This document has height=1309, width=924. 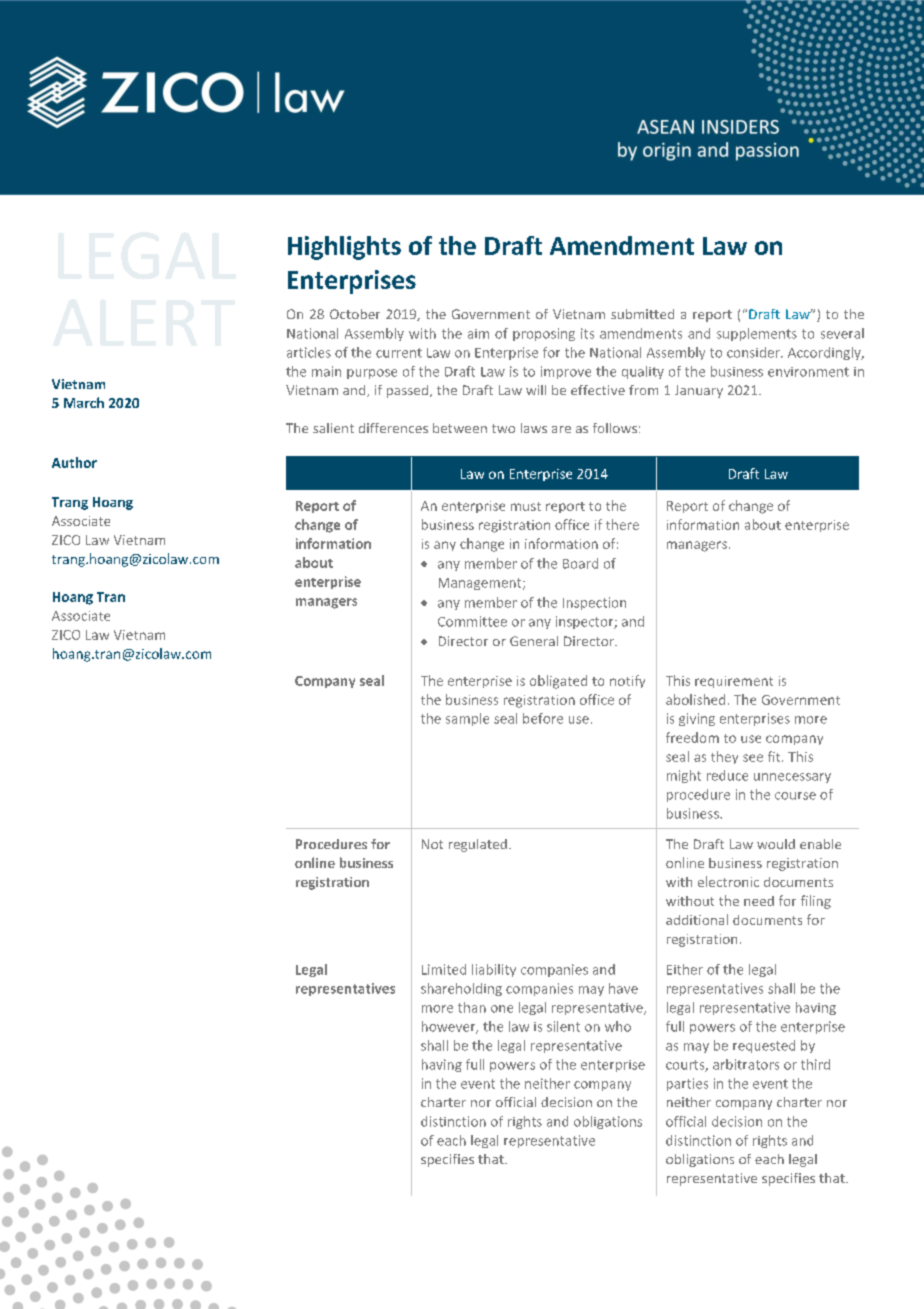 I want to click on regulated, so click(x=478, y=845).
